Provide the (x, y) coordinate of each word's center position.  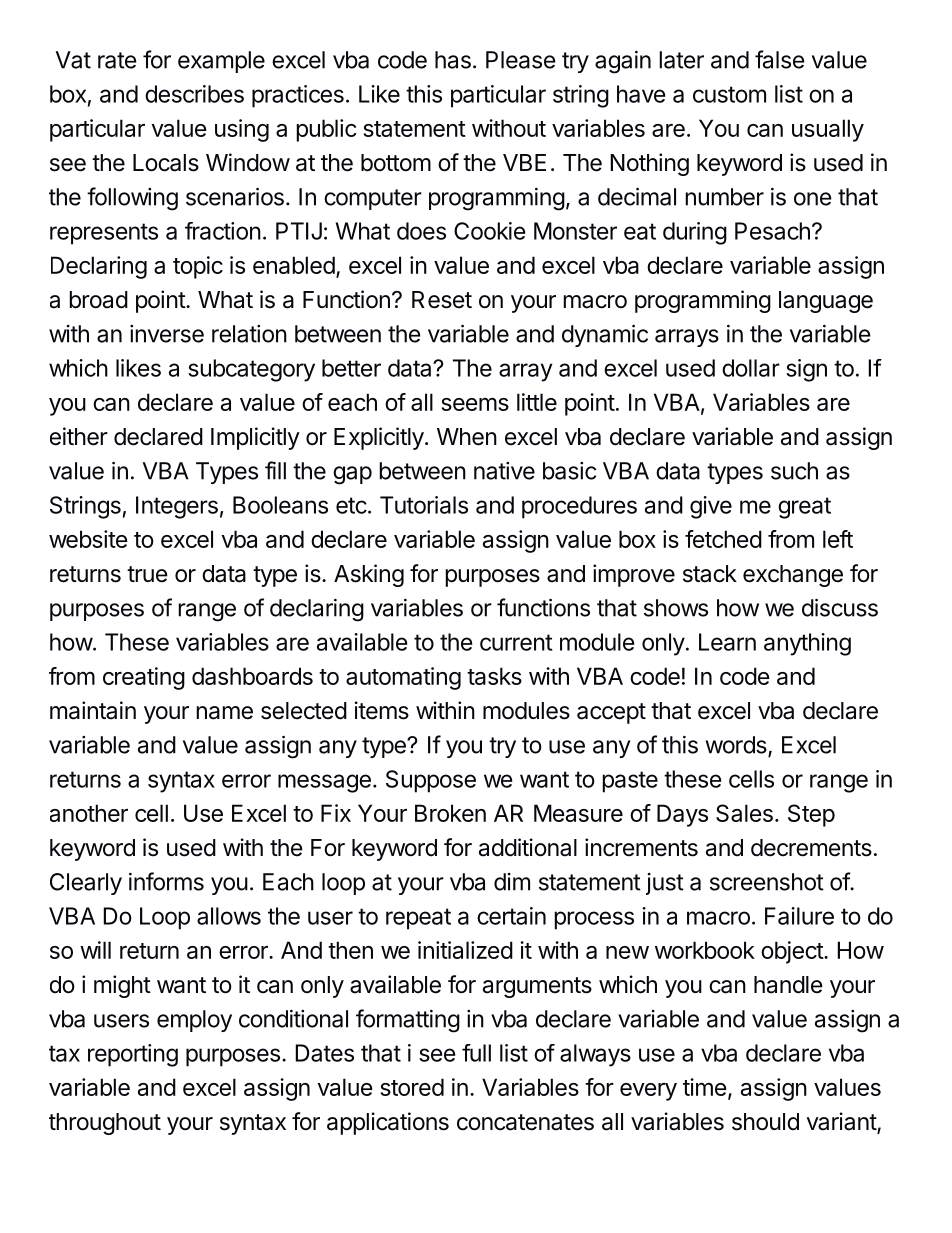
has (453, 60)
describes (194, 94)
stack (710, 574)
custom (729, 94)
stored (412, 1087)
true (147, 574)
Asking (369, 575)
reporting (133, 1055)
